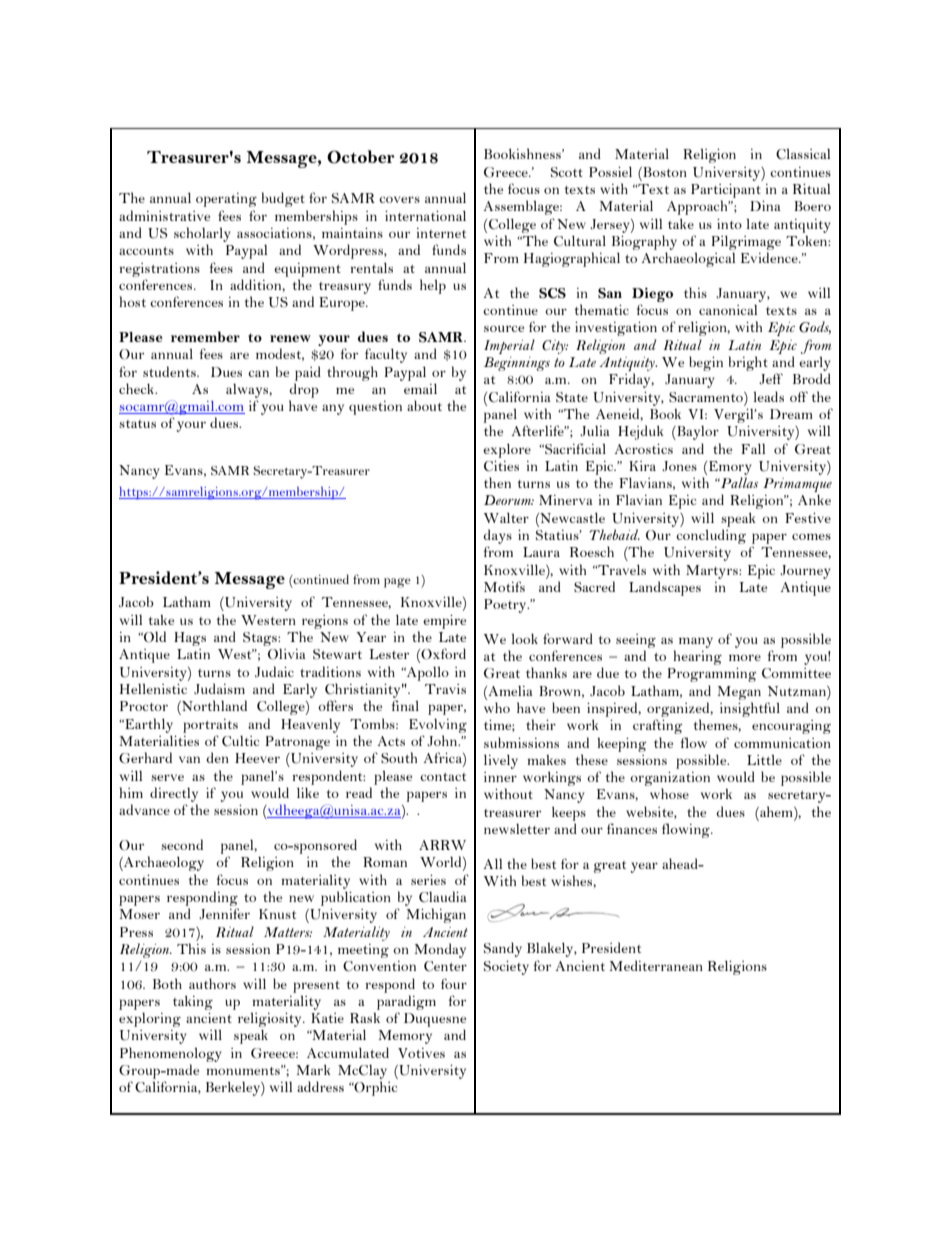 Image resolution: width=952 pixels, height=1233 pixels. I want to click on Hags, so click(190, 639).
